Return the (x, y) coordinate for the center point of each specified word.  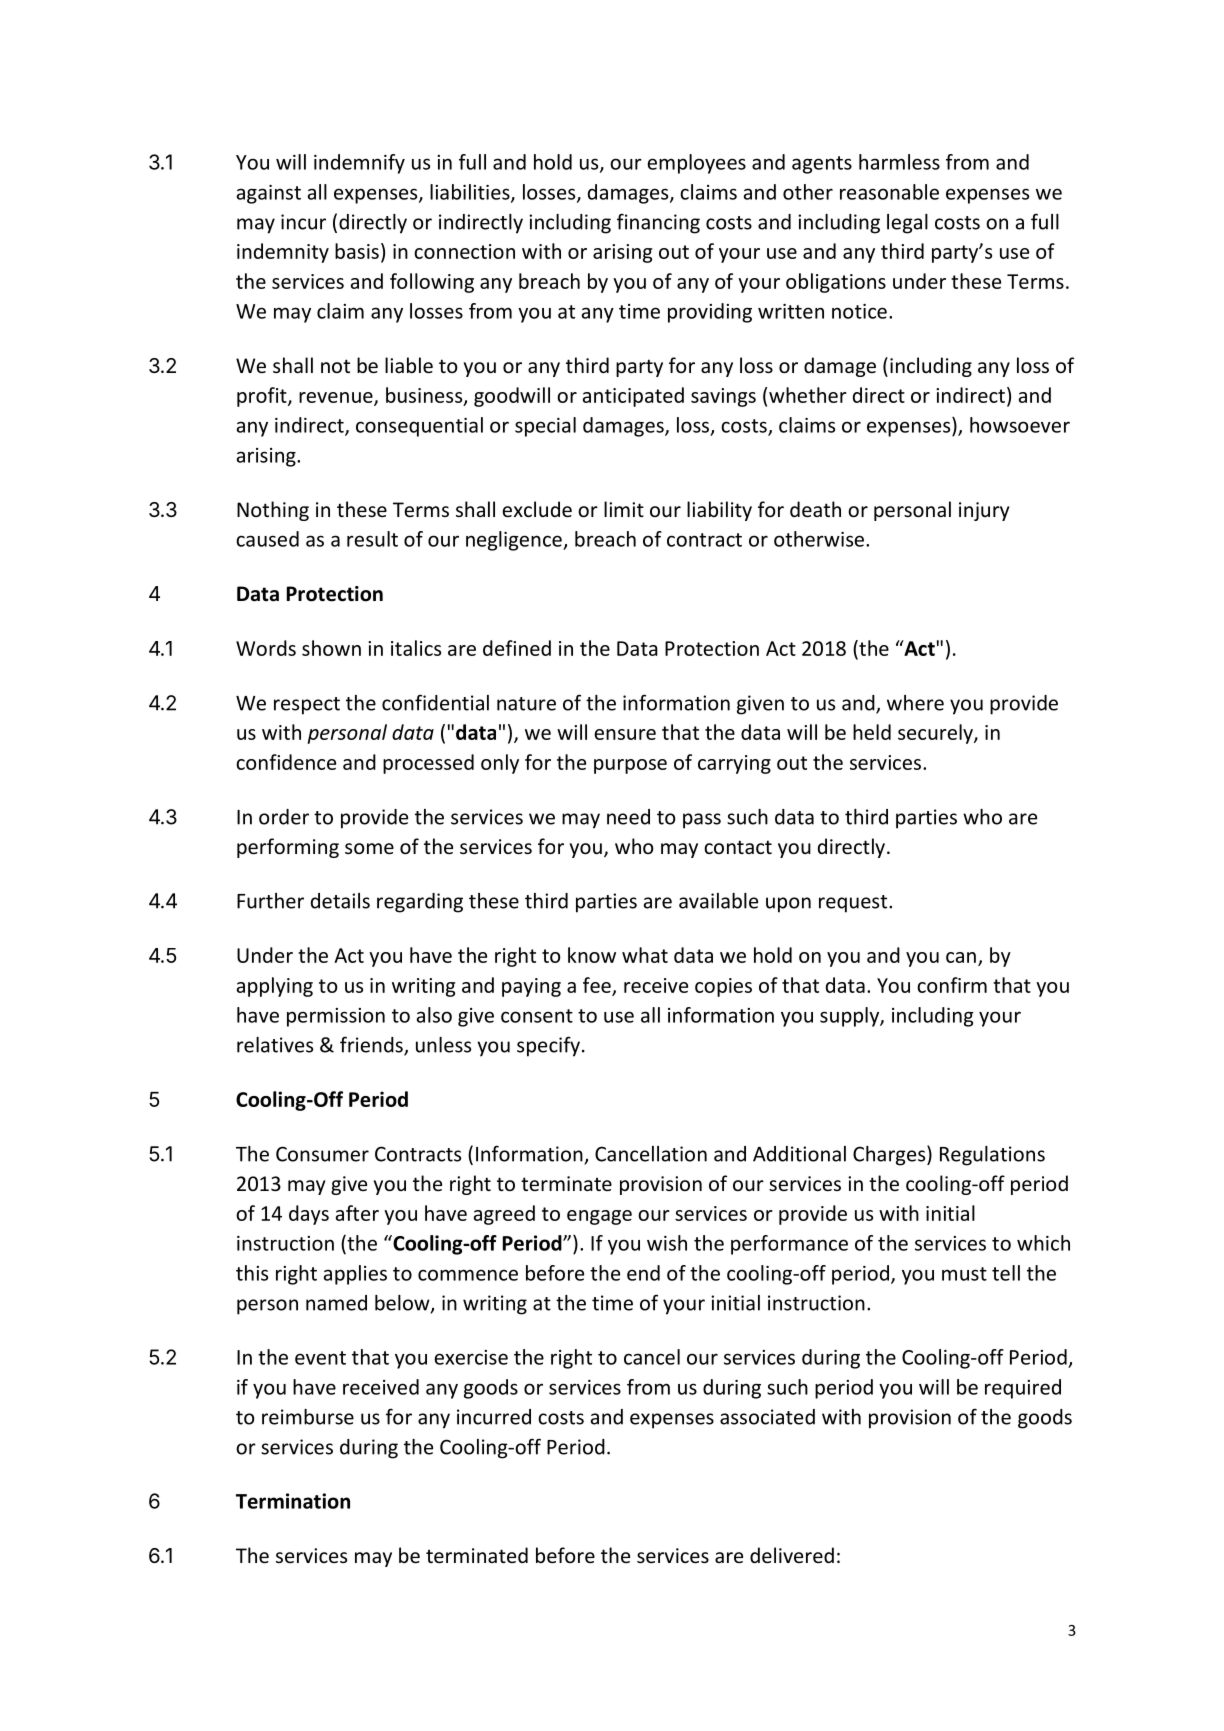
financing (658, 223)
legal (907, 224)
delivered (792, 1555)
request (854, 904)
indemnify (359, 164)
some (369, 848)
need (628, 817)
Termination (293, 1501)
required (1023, 1389)
